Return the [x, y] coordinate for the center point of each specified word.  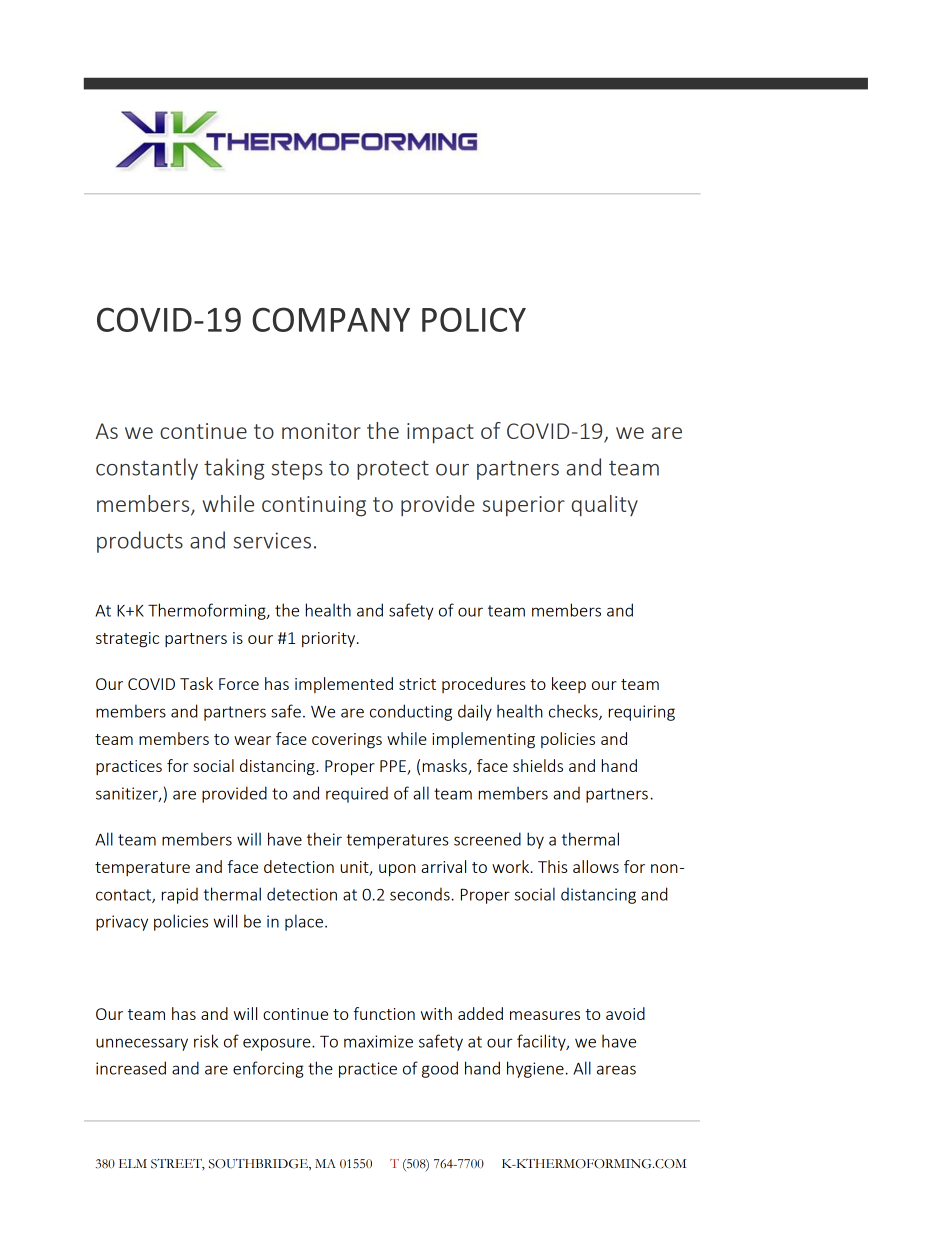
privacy [122, 923]
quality [605, 506]
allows [596, 866]
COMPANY [331, 319]
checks [574, 712]
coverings [347, 741]
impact [440, 433]
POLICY [474, 319]
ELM [133, 1163]
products [140, 542]
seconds [420, 894]
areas [616, 1070]
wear [252, 740]
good [440, 1069]
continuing [314, 506]
